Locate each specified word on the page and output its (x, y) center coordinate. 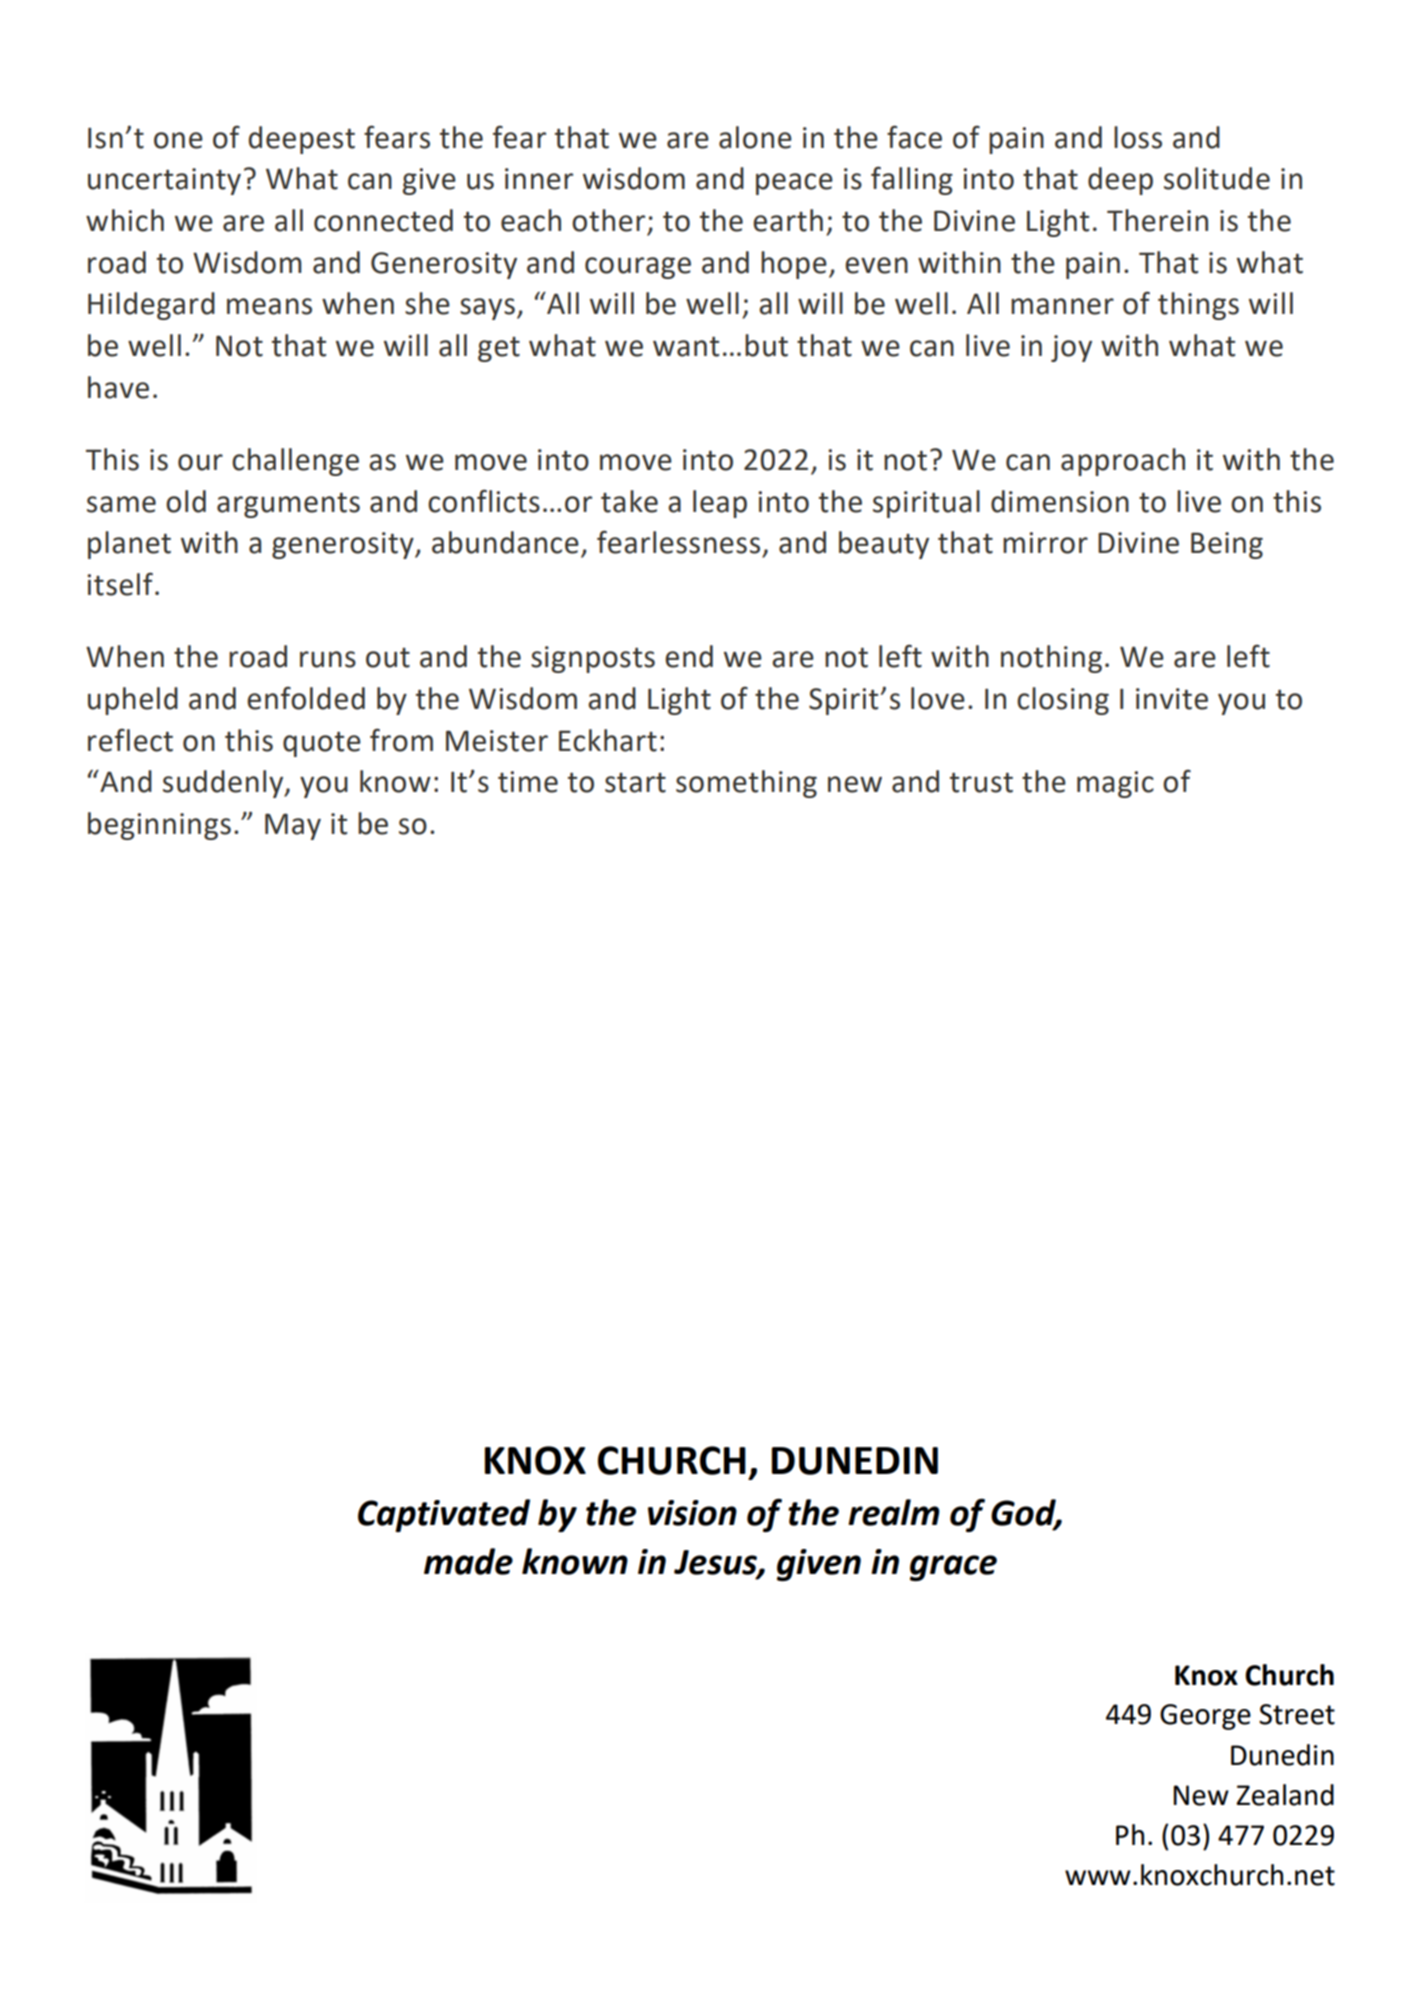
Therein (1157, 220)
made (468, 1561)
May (293, 826)
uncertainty (164, 181)
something (746, 784)
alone (755, 137)
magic (1115, 784)
